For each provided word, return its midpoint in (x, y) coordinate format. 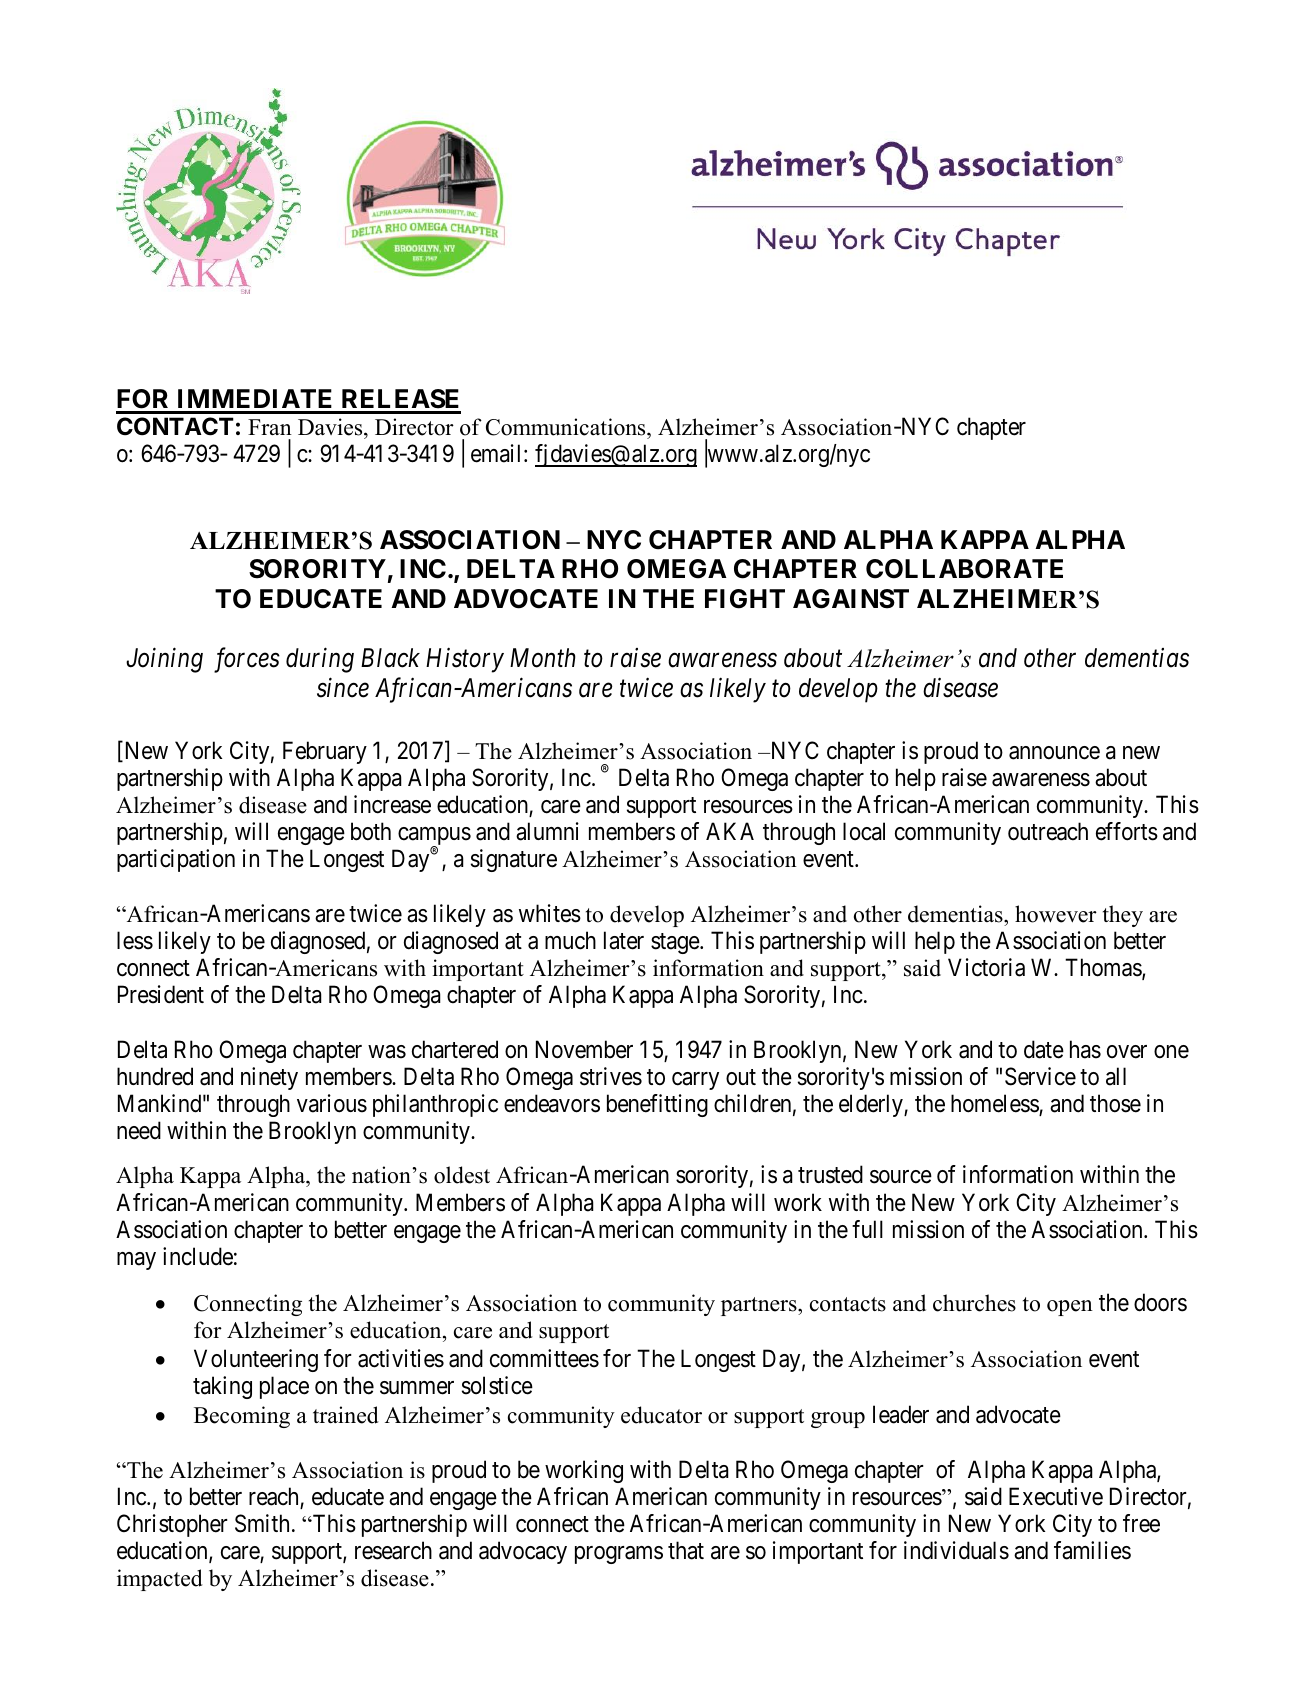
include (198, 1256)
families (1092, 1550)
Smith (262, 1523)
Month (543, 658)
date (1044, 1049)
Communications (567, 427)
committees (544, 1358)
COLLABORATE (964, 569)
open (1070, 1308)
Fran (270, 427)
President (161, 994)
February (325, 752)
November (584, 1049)
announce (1054, 753)
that (686, 1550)
